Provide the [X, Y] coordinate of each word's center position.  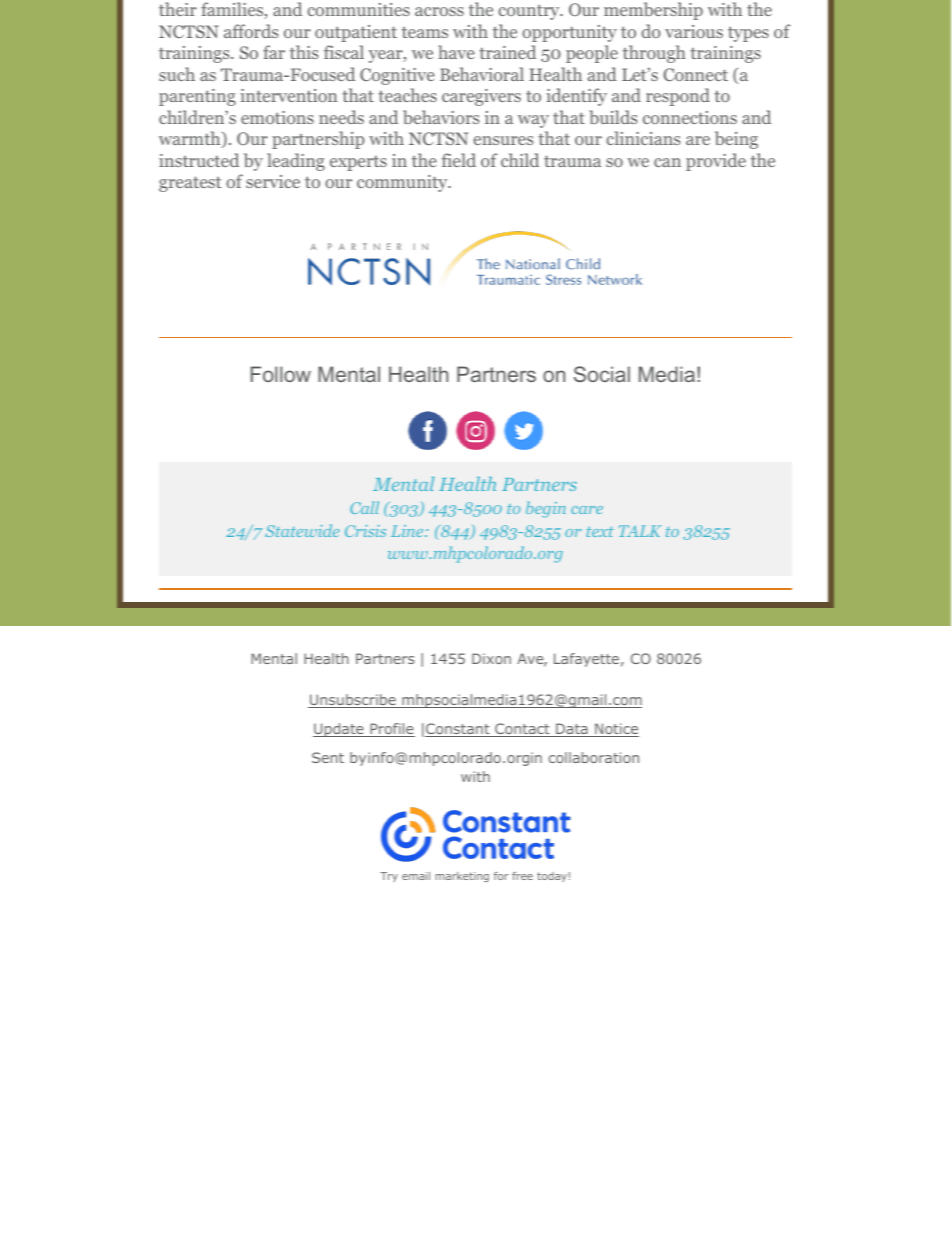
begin [546, 509]
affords [251, 31]
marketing [462, 877]
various [694, 31]
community [403, 183]
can [667, 162]
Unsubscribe [353, 701]
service [273, 181]
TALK [640, 531]
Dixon [491, 658]
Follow [281, 374]
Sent [328, 757]
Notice [616, 730]
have [456, 52]
